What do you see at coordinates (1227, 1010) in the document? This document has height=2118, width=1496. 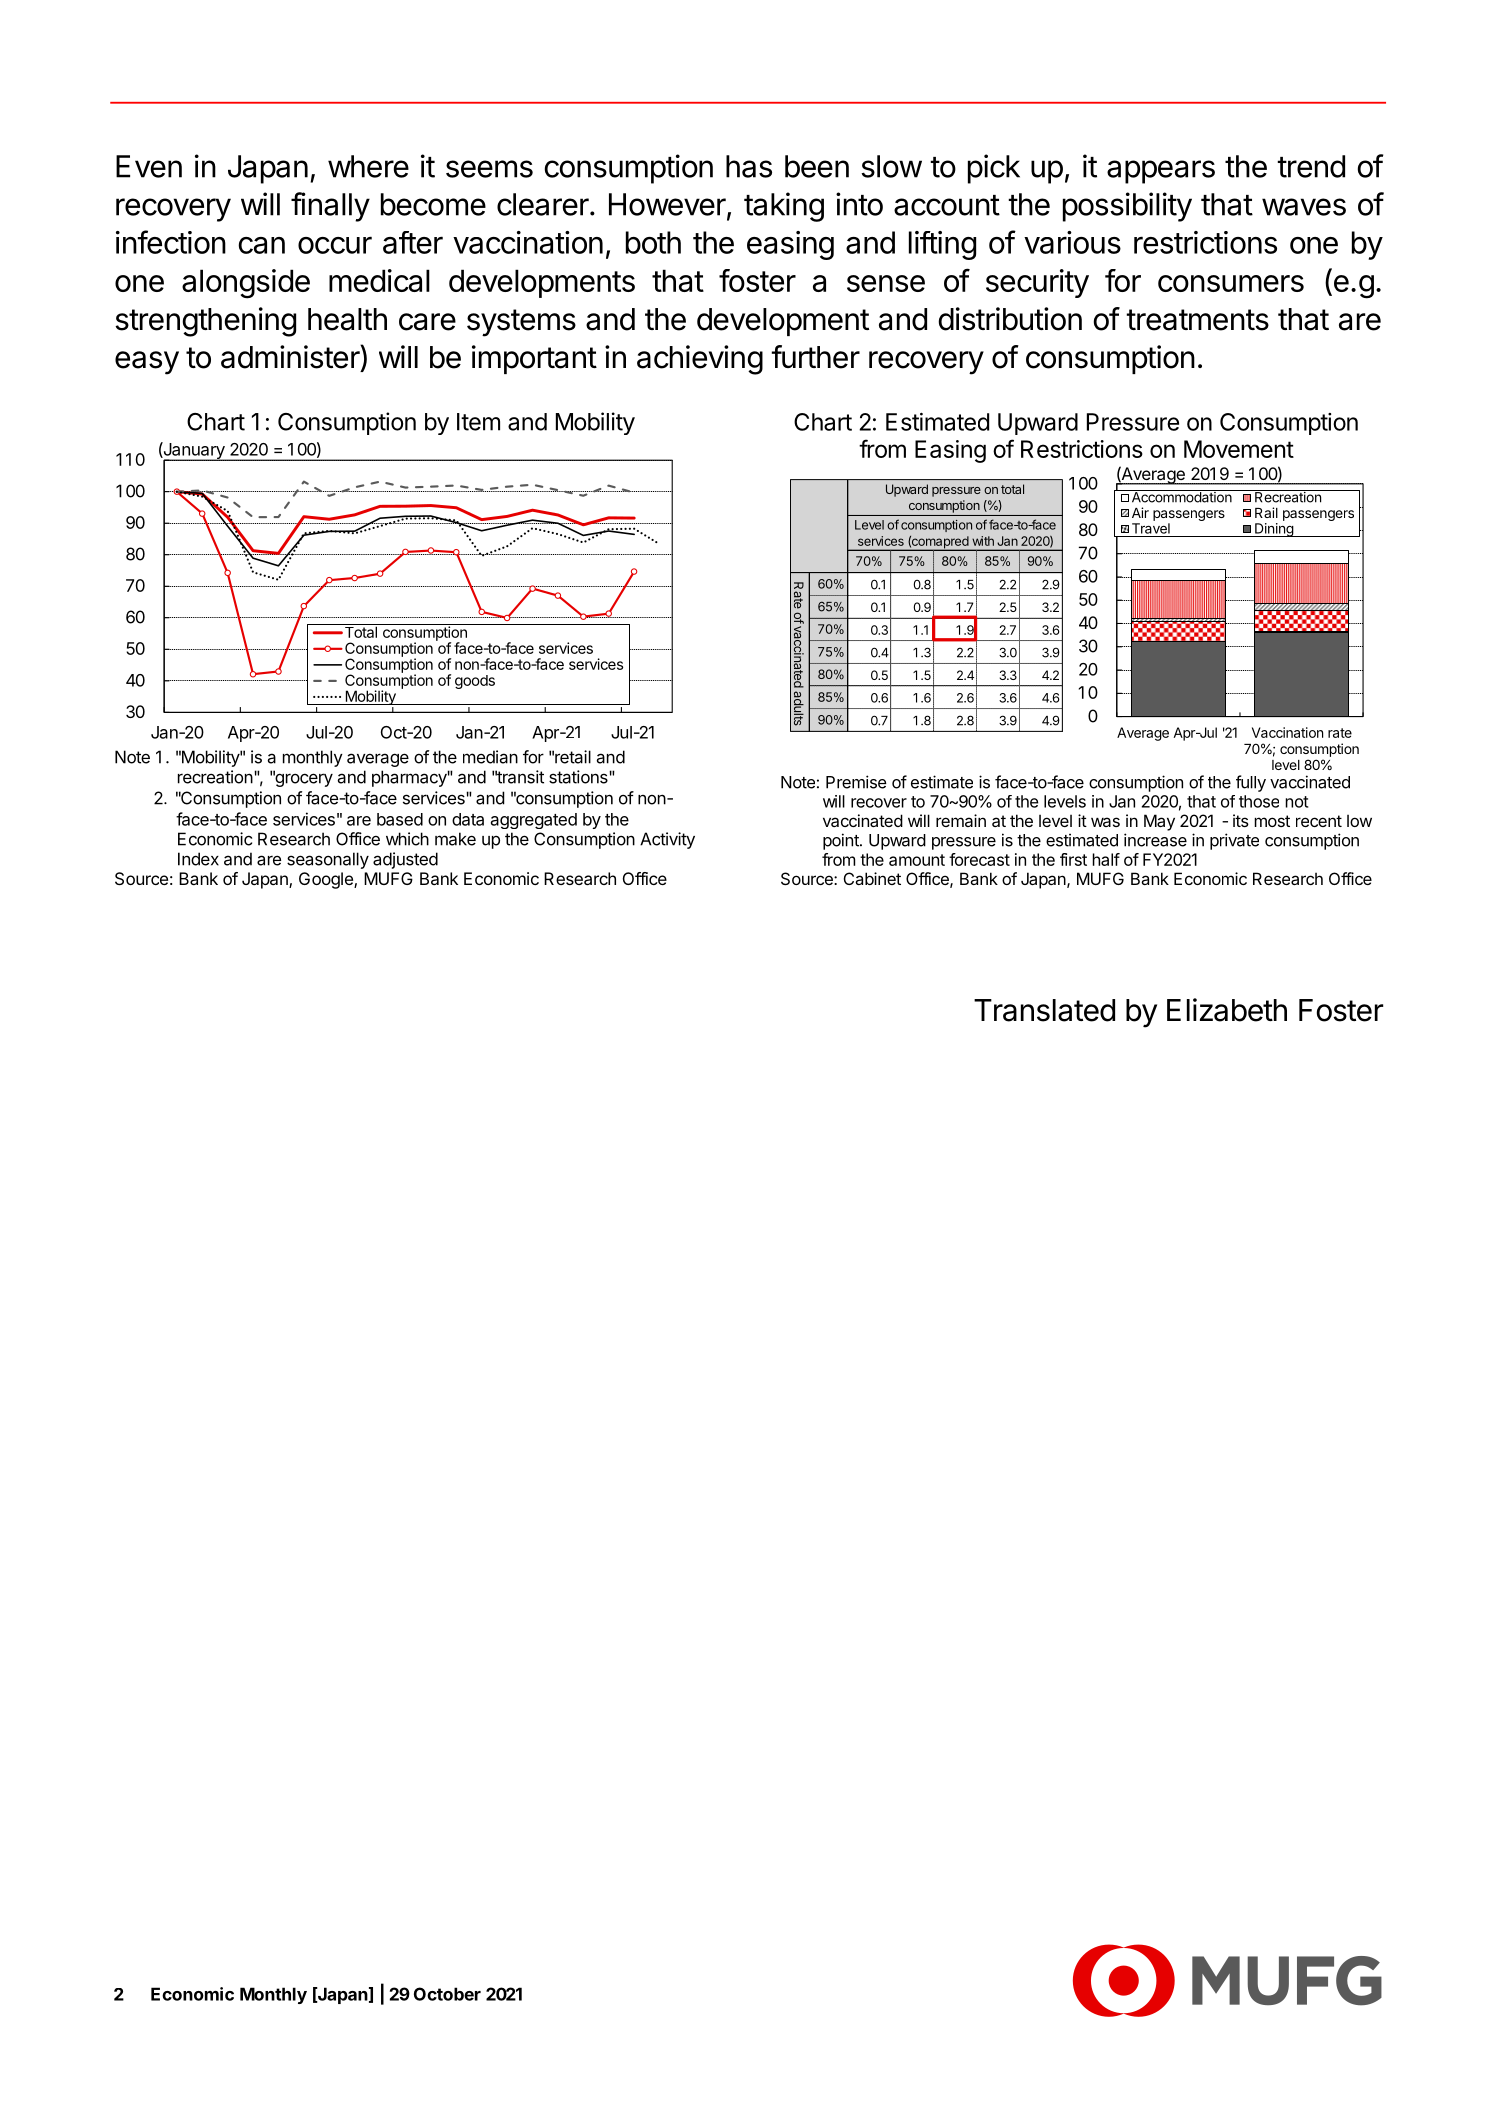 I see `Elizabeth` at bounding box center [1227, 1010].
